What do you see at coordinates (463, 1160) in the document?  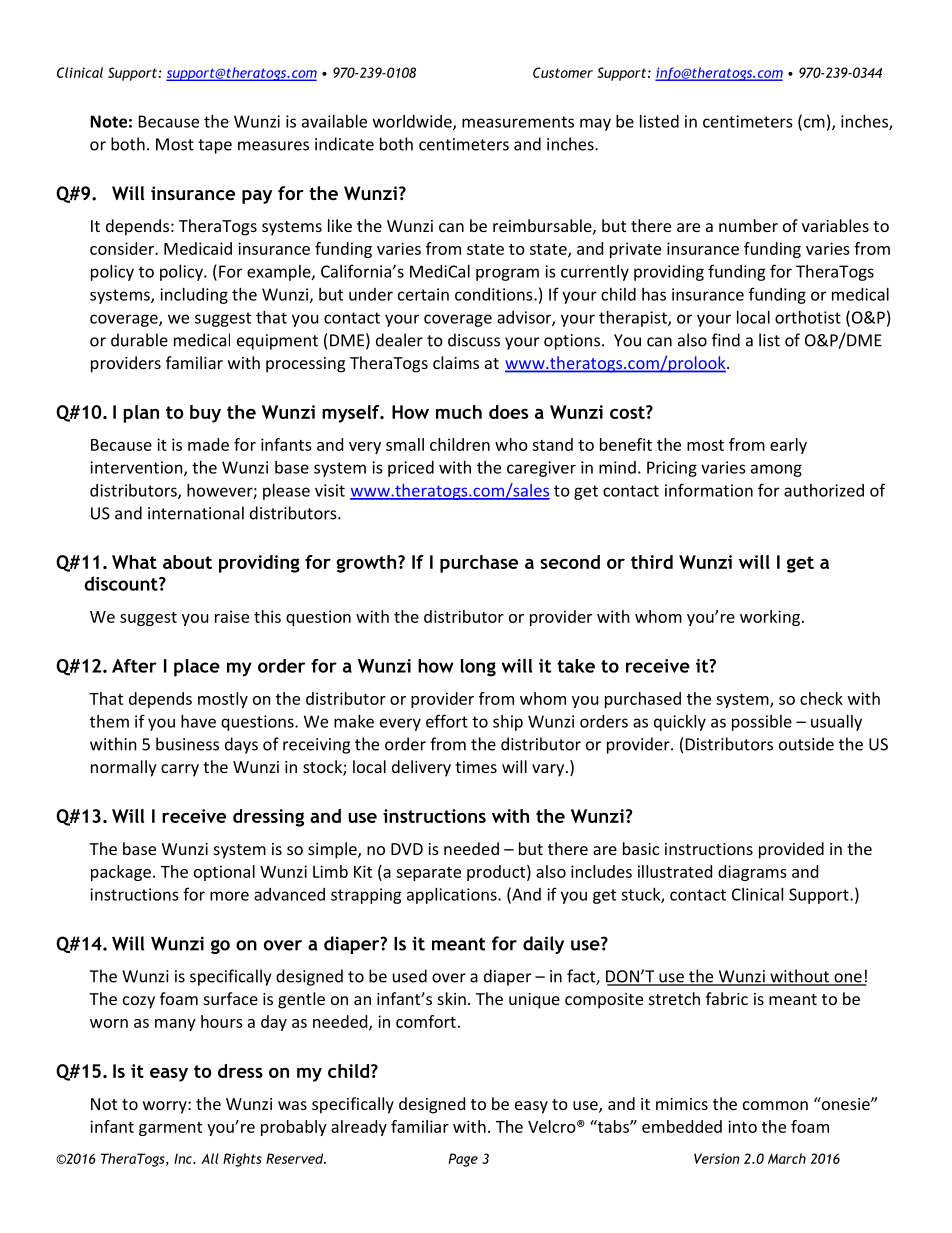 I see `Page` at bounding box center [463, 1160].
